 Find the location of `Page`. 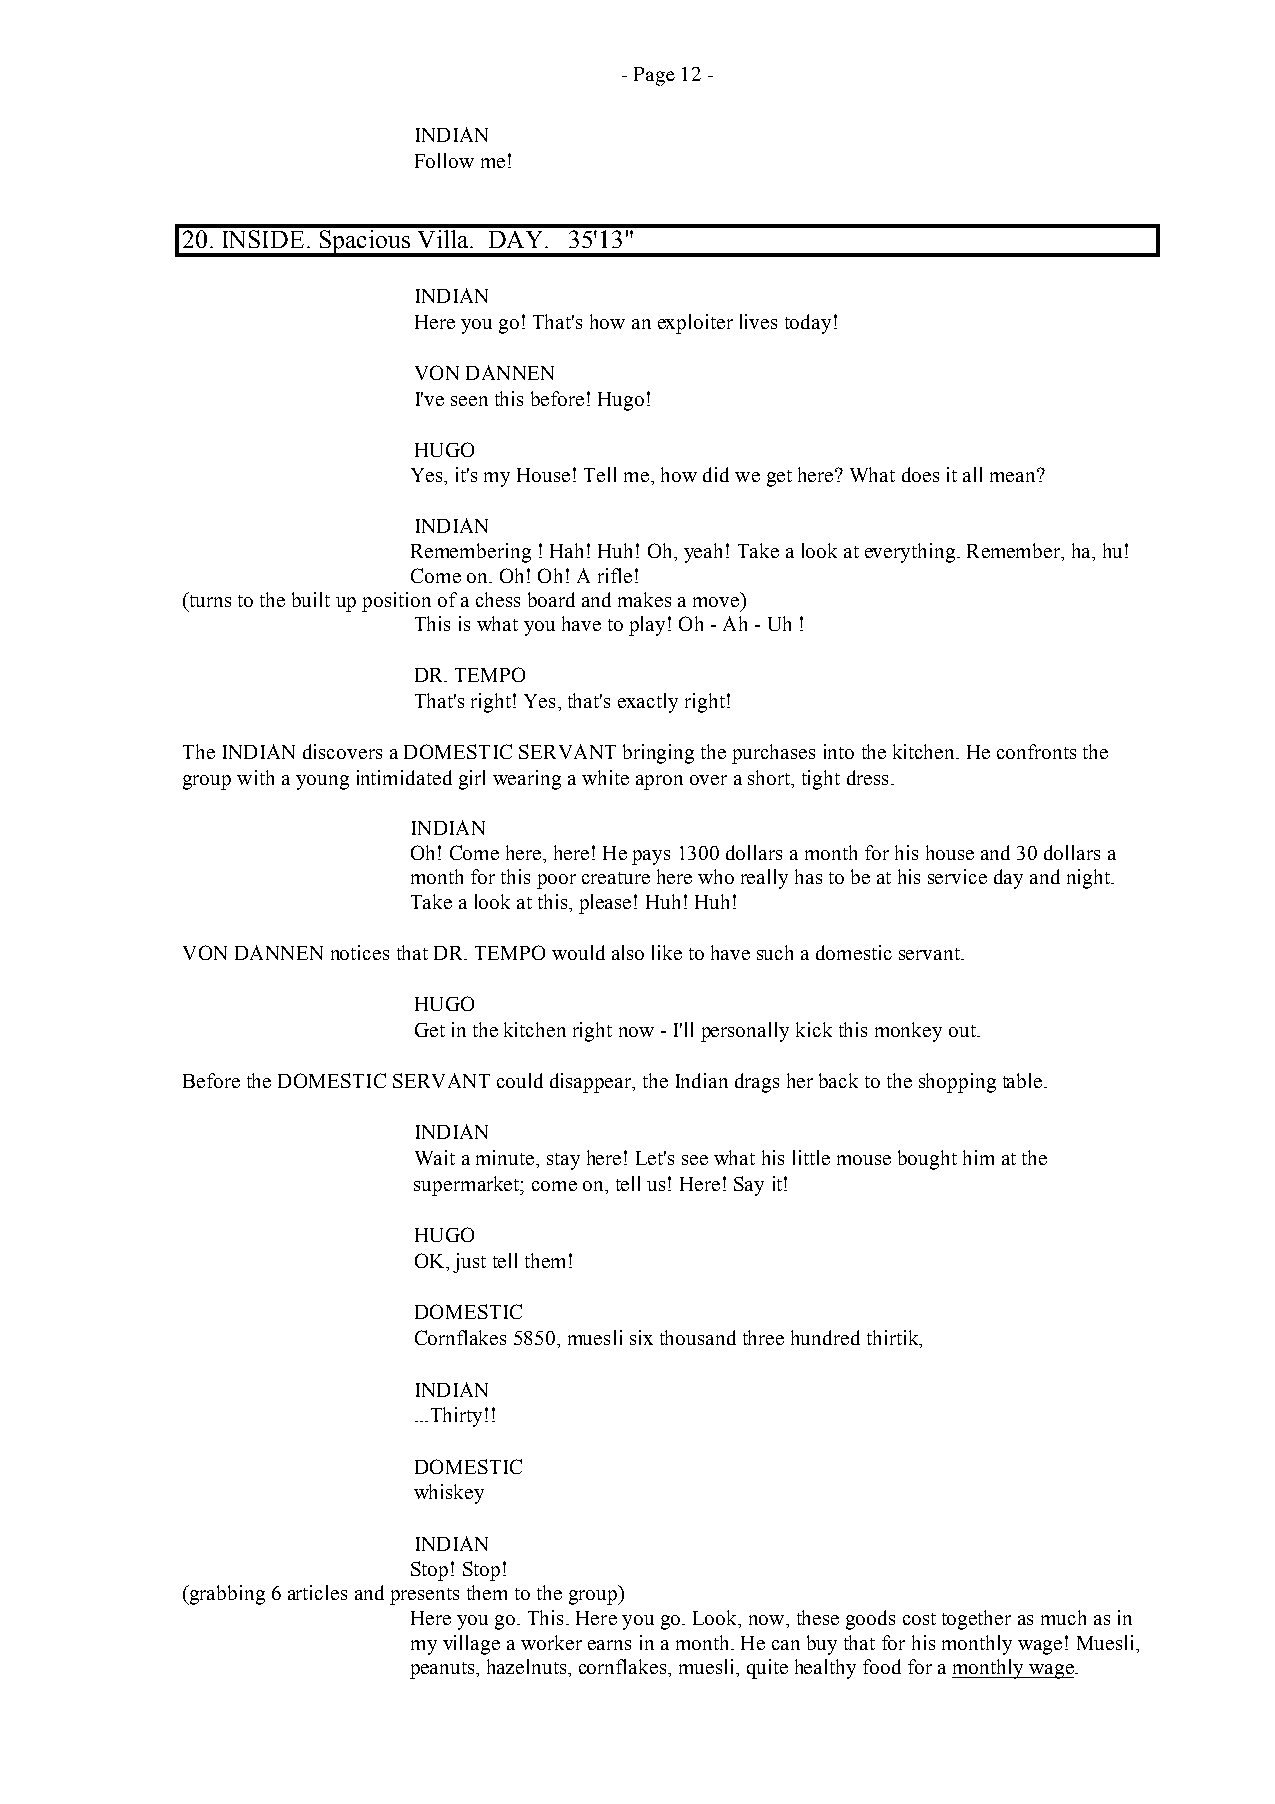

Page is located at coordinates (654, 76).
